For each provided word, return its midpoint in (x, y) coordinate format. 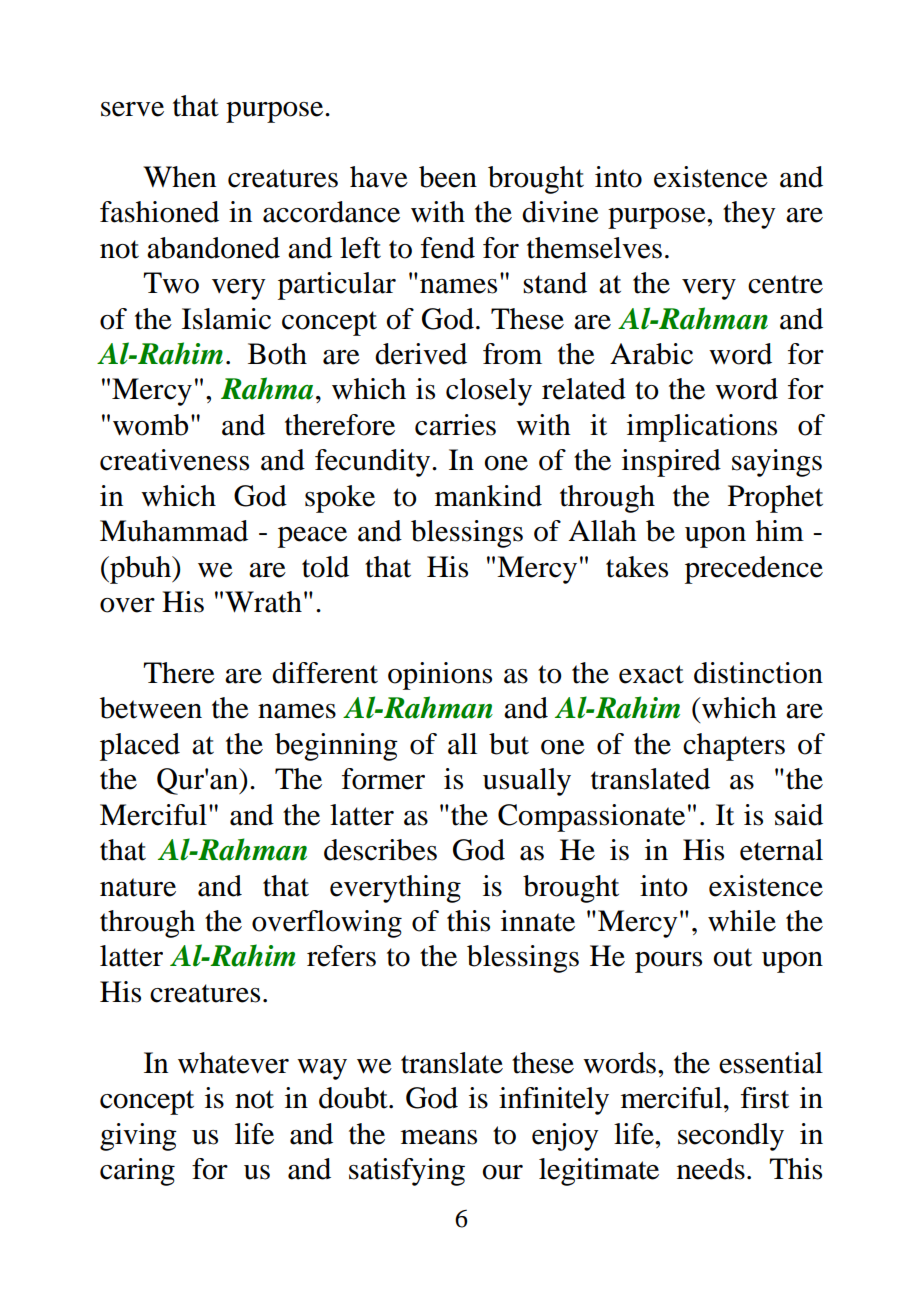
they (749, 215)
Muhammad (174, 531)
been (448, 177)
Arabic (651, 354)
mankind (488, 496)
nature (138, 887)
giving (138, 1137)
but (509, 744)
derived (421, 354)
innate (538, 921)
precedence (754, 570)
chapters (734, 747)
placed (140, 747)
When (179, 177)
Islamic (226, 319)
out (733, 957)
